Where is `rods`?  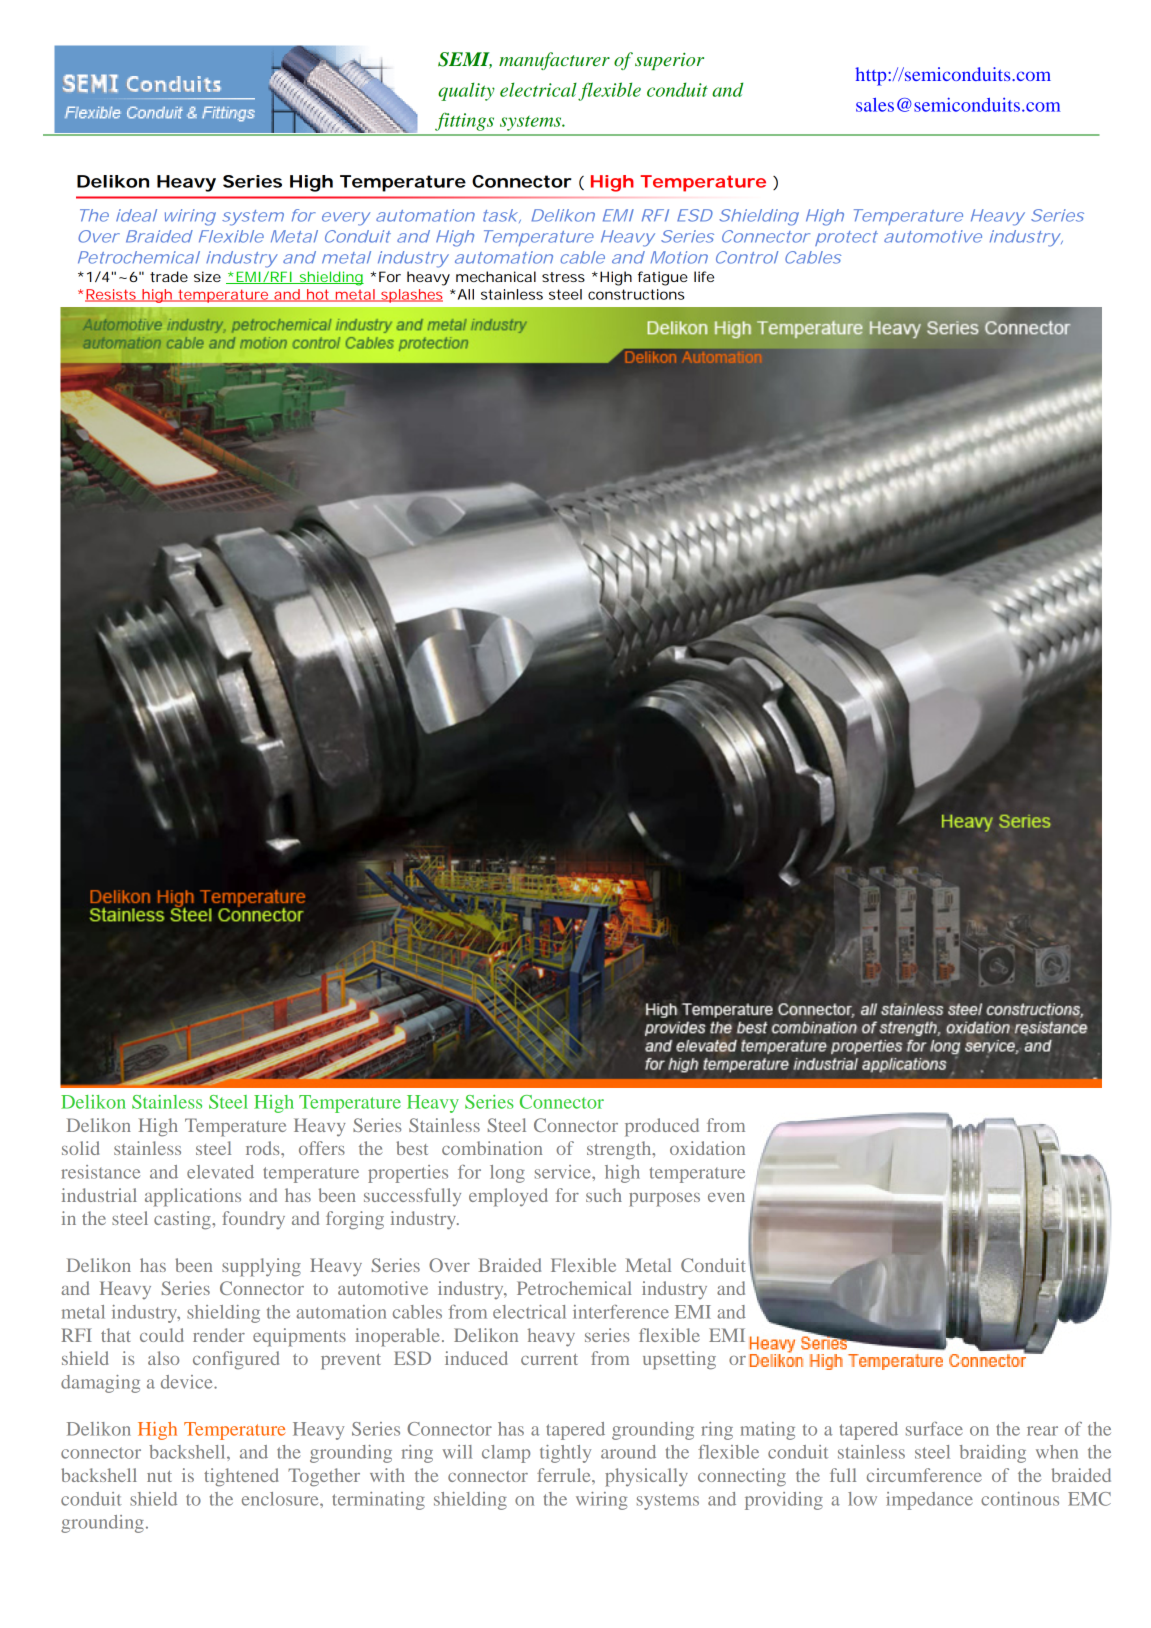
rods is located at coordinates (264, 1148).
